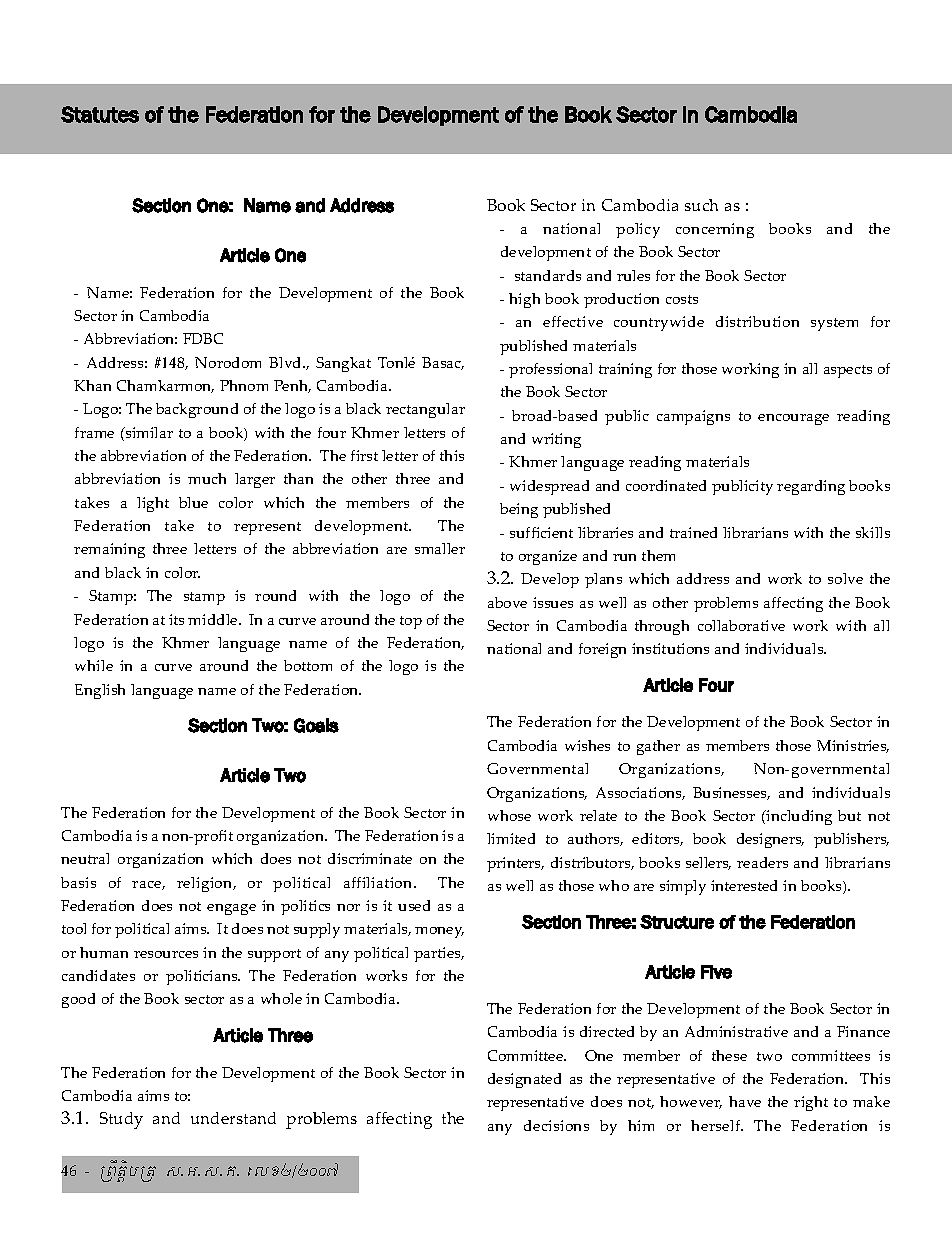  I want to click on policy, so click(638, 230).
